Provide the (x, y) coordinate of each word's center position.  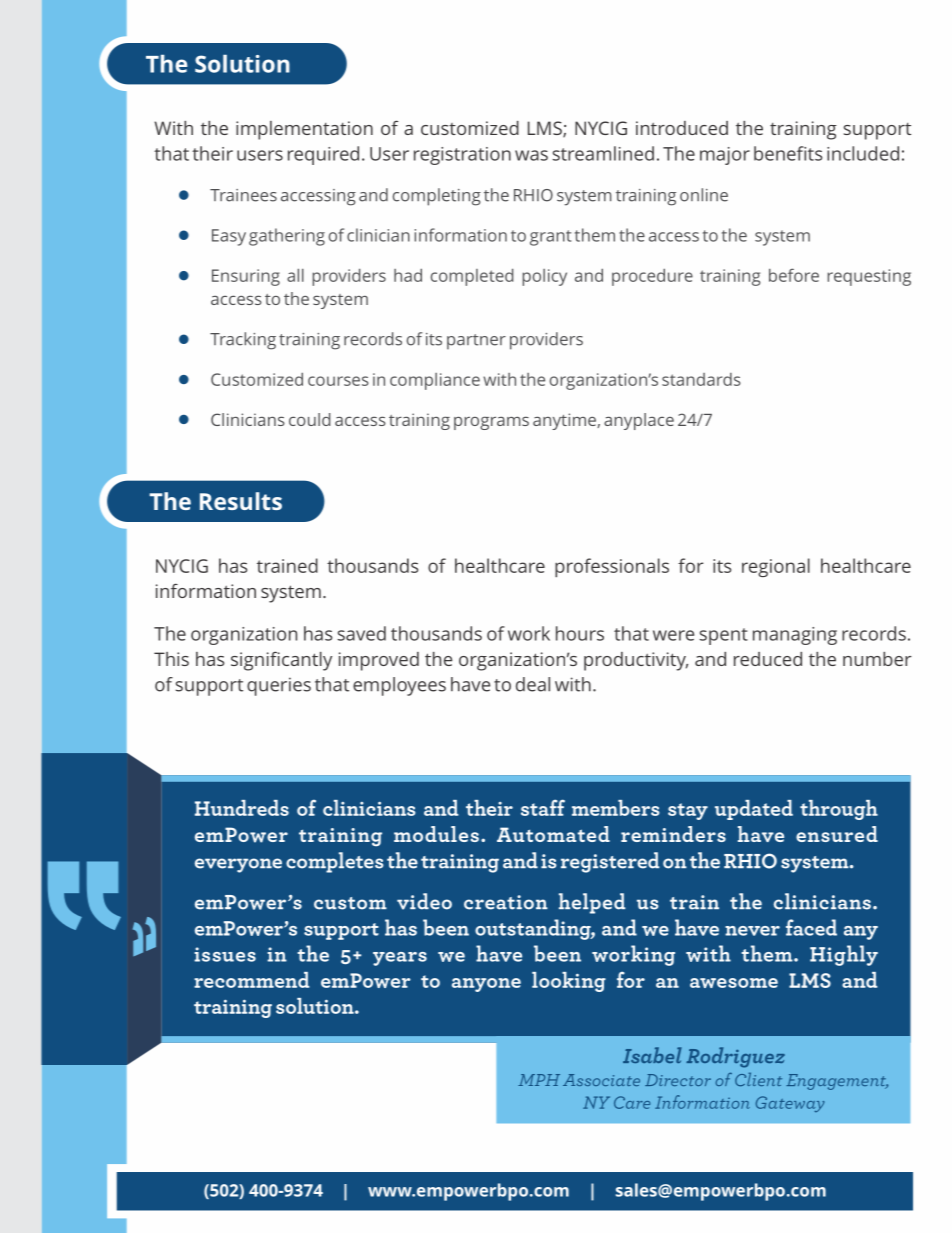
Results (241, 501)
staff (543, 807)
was (531, 155)
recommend (251, 980)
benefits (788, 153)
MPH (539, 1080)
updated (754, 810)
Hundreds (242, 808)
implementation (304, 130)
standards (701, 379)
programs (491, 423)
